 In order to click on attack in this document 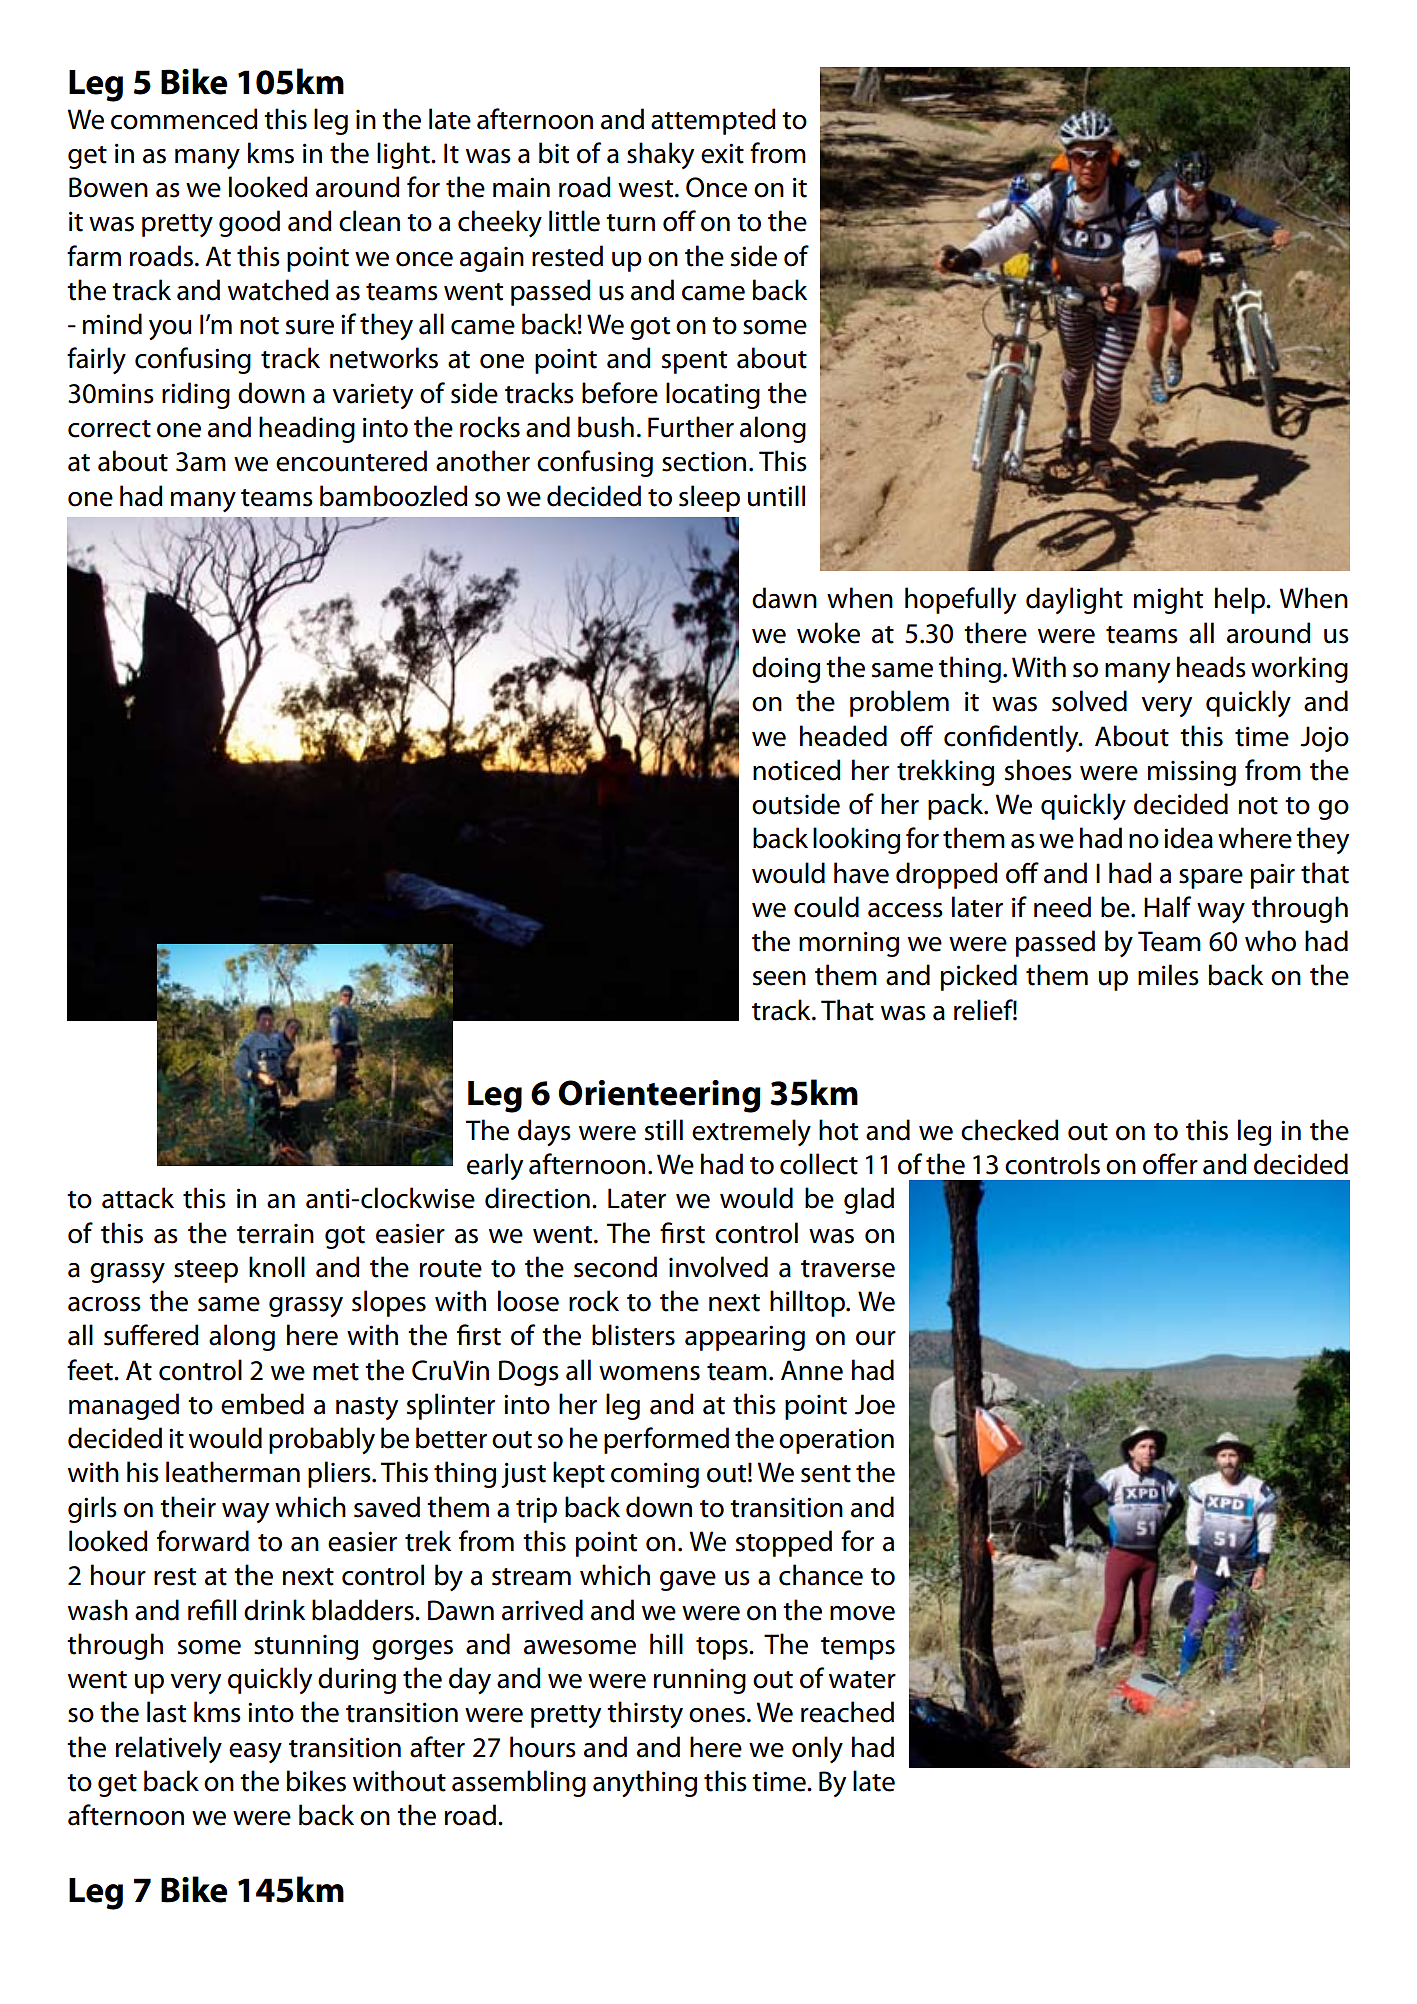, I will do `click(138, 1198)`.
